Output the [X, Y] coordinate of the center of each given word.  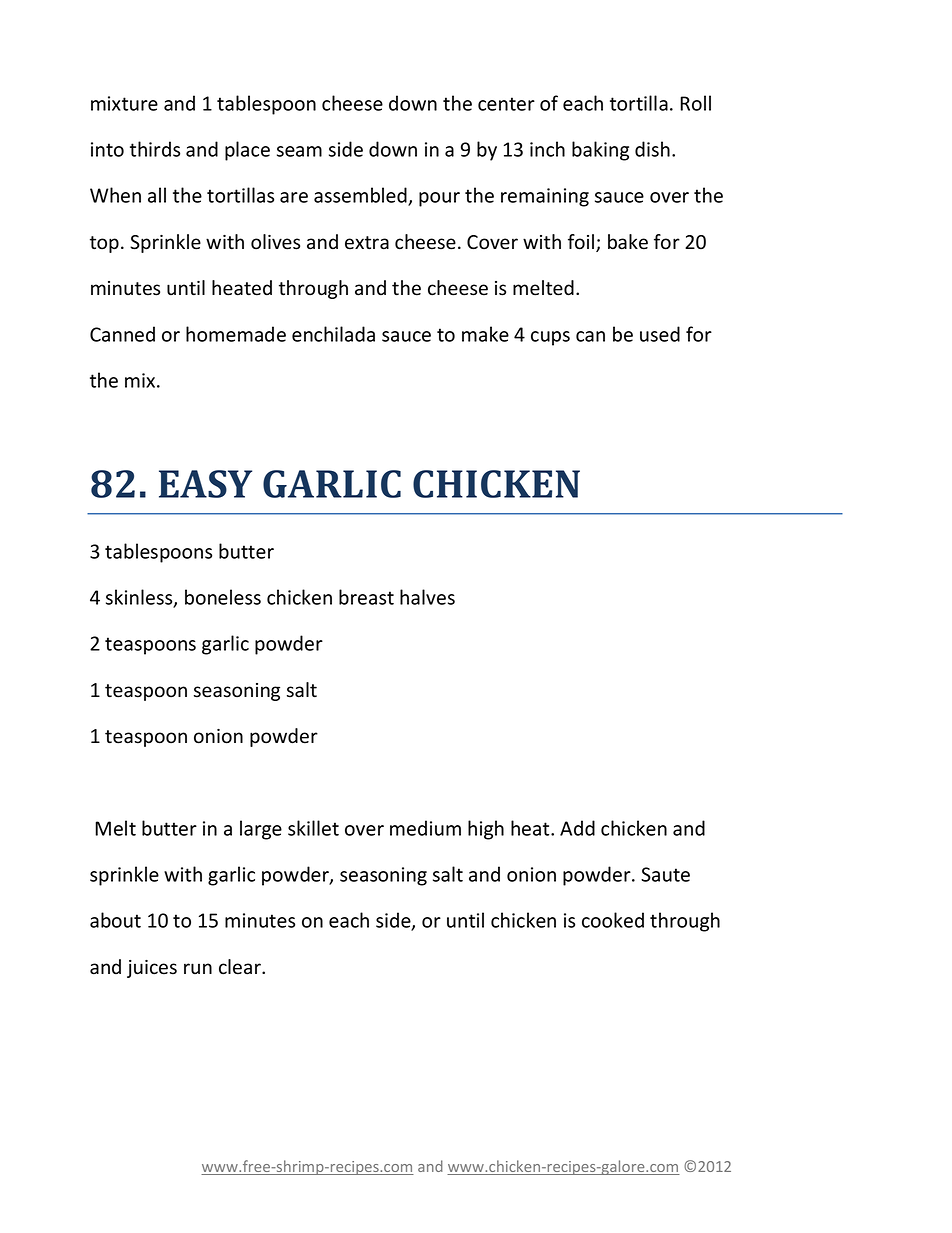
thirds [155, 149]
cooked [613, 920]
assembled [361, 196]
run [198, 968]
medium [425, 828]
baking [600, 151]
